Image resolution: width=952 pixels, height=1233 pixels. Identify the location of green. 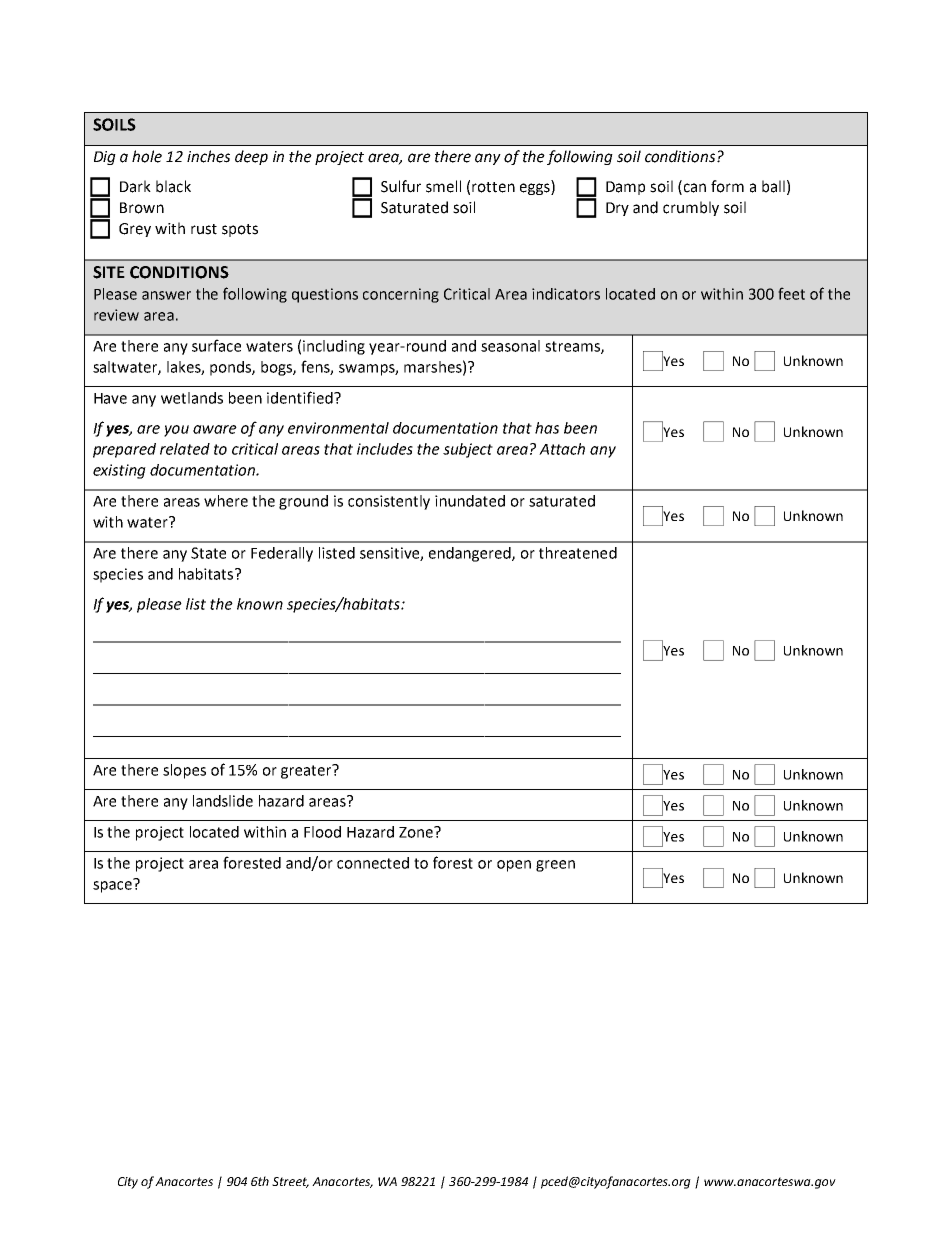
(555, 866).
